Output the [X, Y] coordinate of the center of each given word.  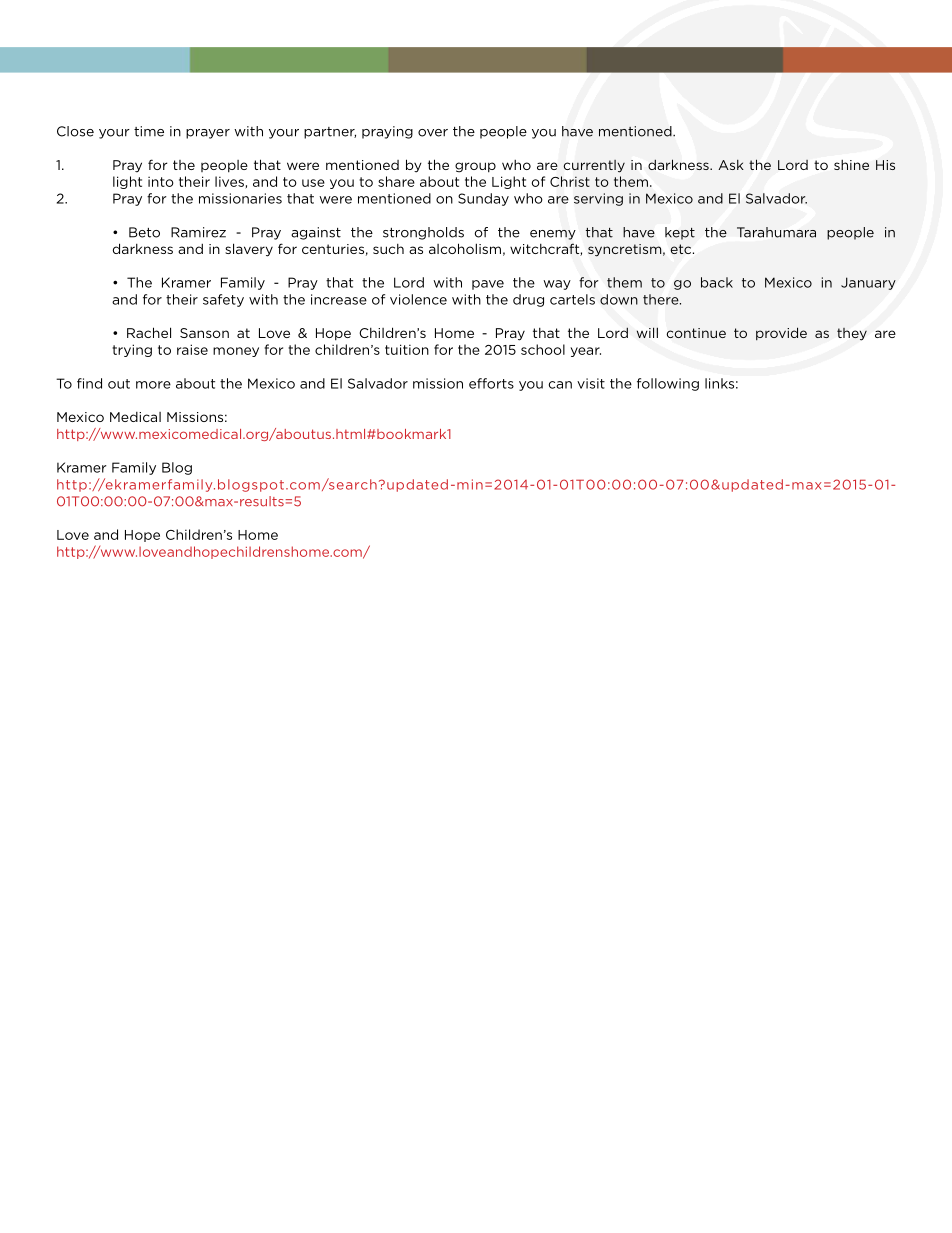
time [149, 131]
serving [598, 199]
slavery [249, 250]
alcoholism [465, 248]
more [153, 385]
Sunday [483, 199]
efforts [491, 383]
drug [528, 300]
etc [682, 249]
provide [781, 333]
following [668, 384]
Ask [731, 165]
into [161, 182]
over [433, 133]
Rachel [149, 332]
